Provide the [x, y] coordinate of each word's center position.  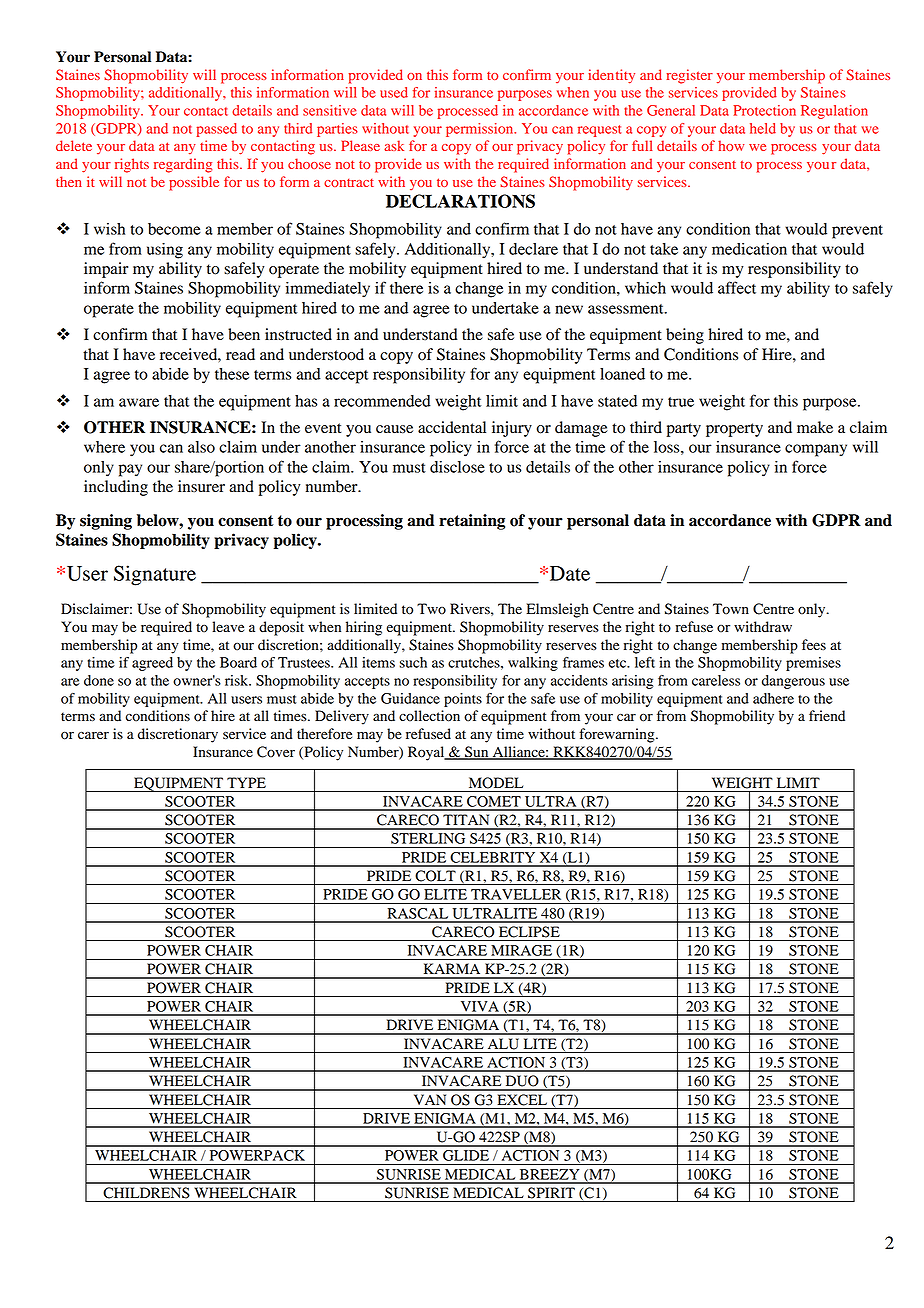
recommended [382, 401]
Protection [764, 110]
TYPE [246, 782]
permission [481, 130]
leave [228, 627]
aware [139, 402]
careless [716, 680]
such [413, 662]
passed [216, 130]
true [681, 402]
